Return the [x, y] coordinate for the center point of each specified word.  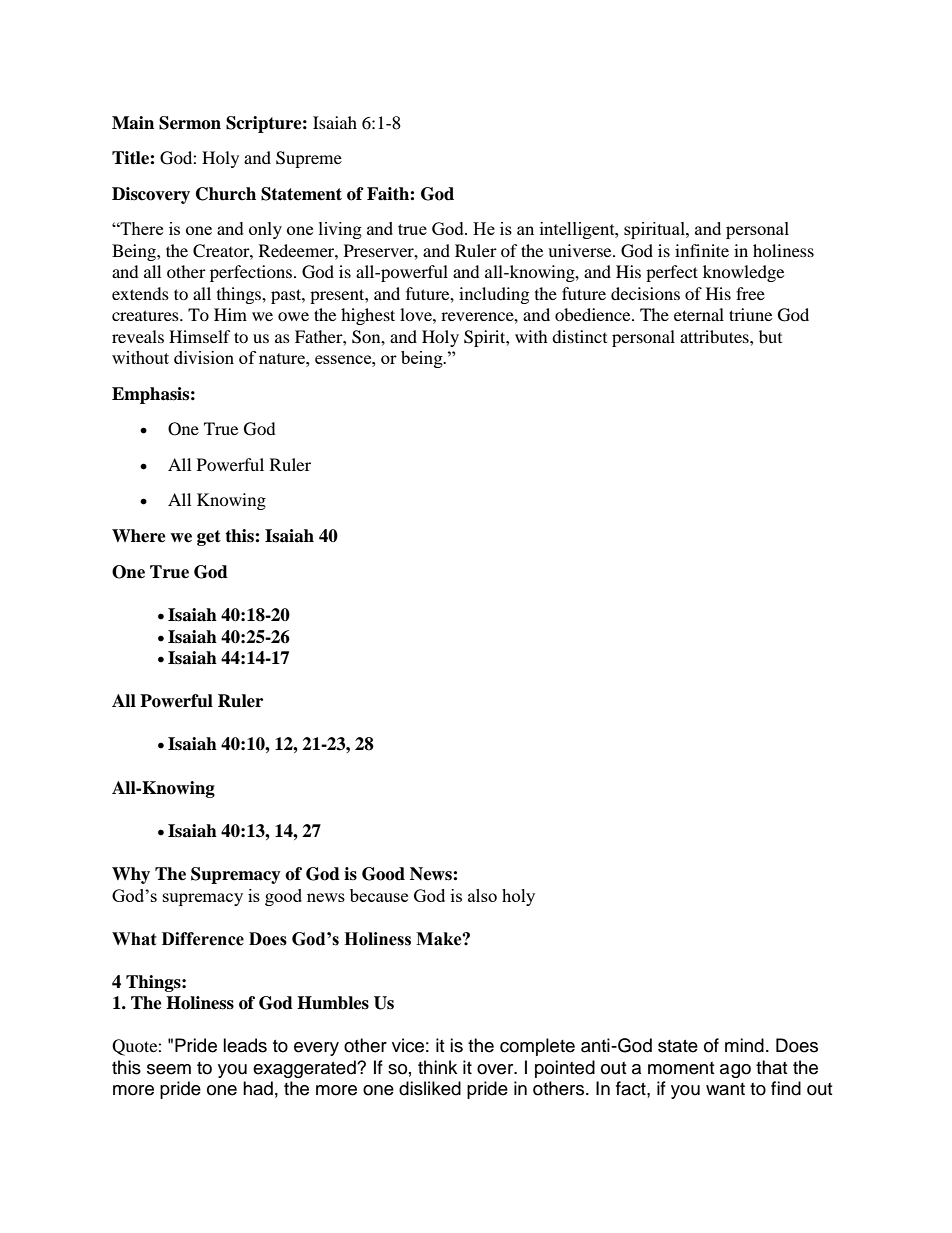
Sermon [190, 123]
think [437, 1067]
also [482, 895]
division [204, 357]
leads [245, 1045]
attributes [715, 336]
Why [131, 875]
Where [139, 536]
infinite [702, 250]
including [494, 295]
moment [681, 1068]
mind [744, 1045]
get [209, 538]
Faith [389, 194]
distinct [579, 336]
